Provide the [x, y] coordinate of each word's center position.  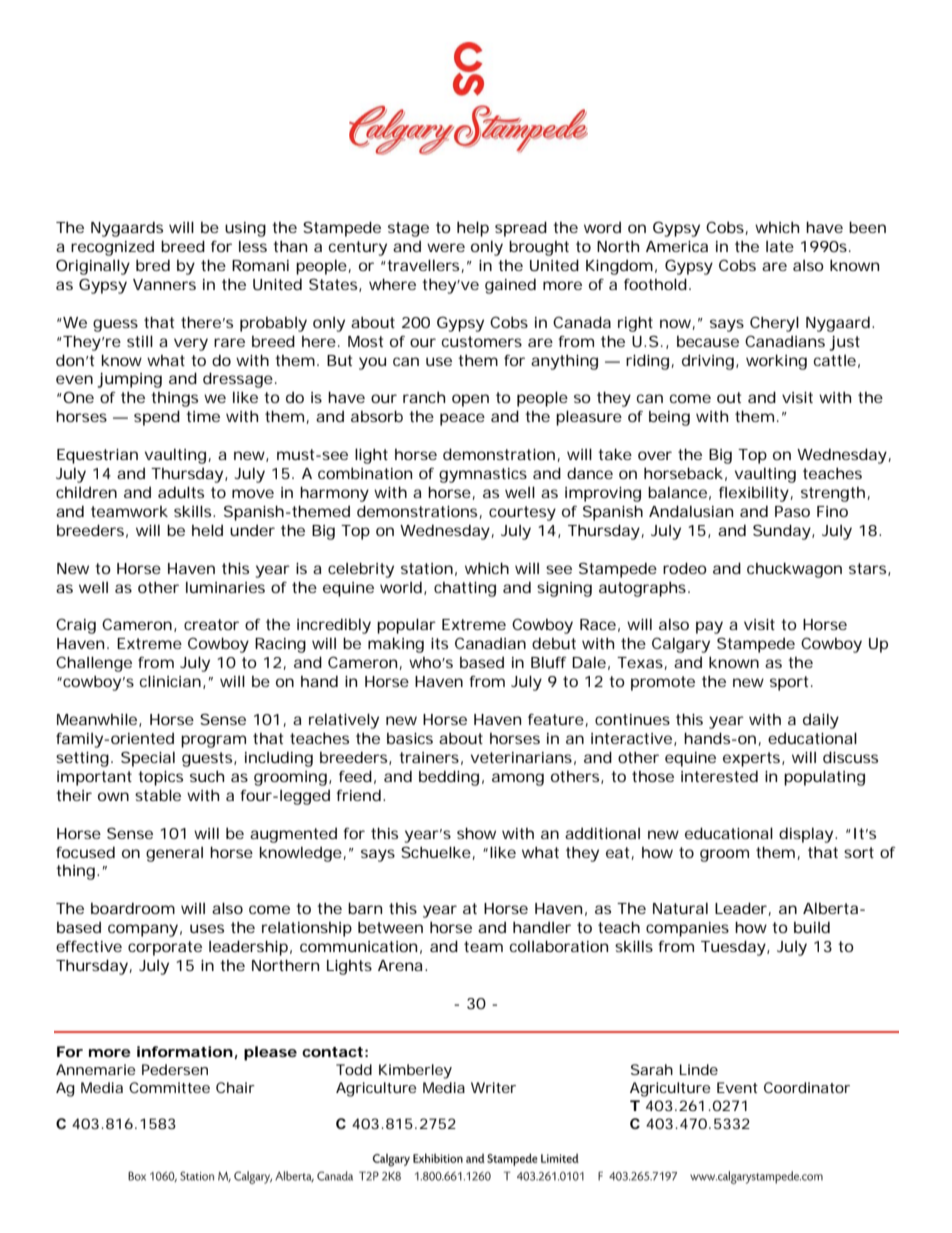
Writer [493, 1087]
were [446, 247]
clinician [170, 681]
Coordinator [807, 1087]
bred [153, 265]
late [780, 246]
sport [791, 683]
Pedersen [175, 1069]
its [439, 643]
